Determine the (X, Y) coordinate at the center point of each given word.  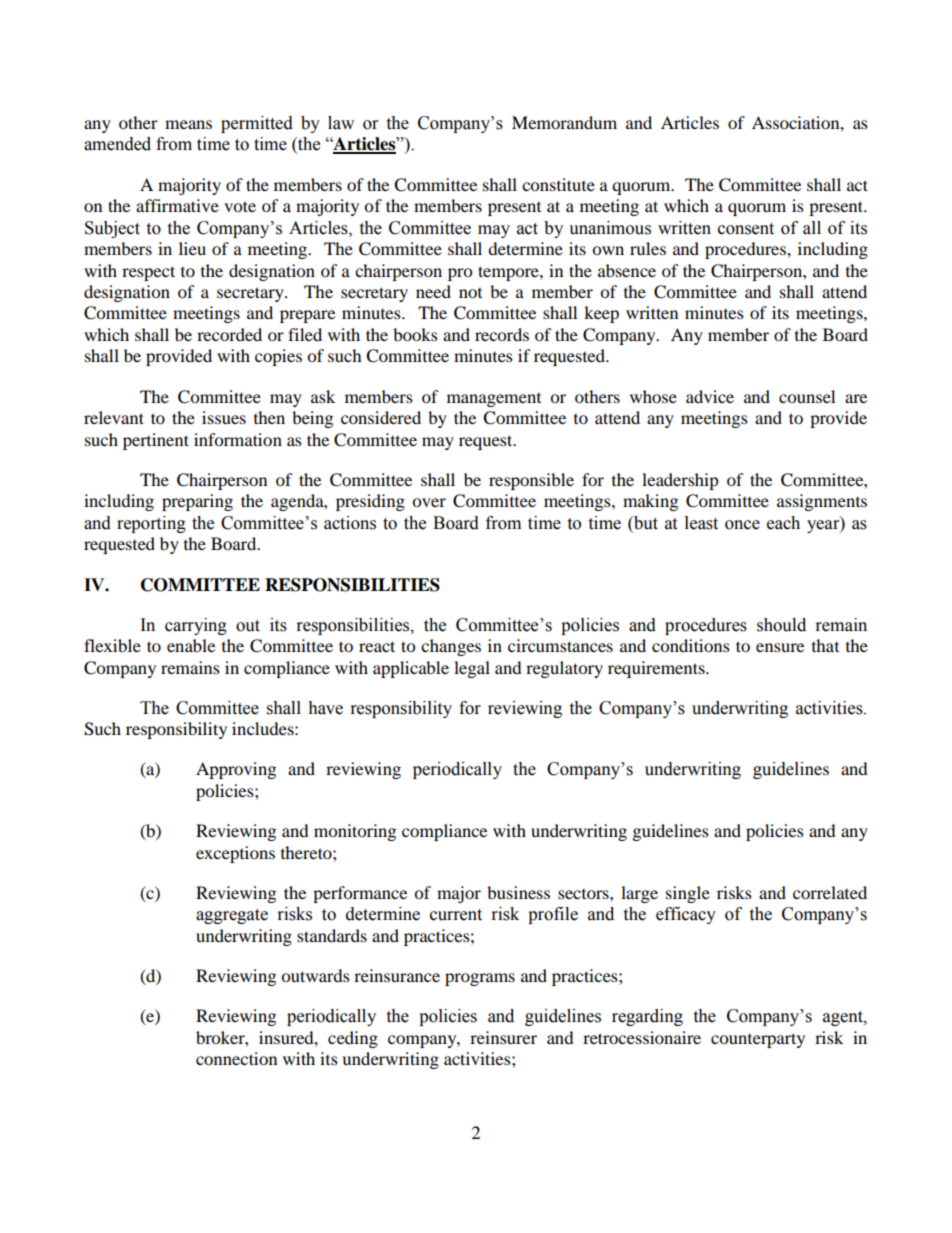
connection (236, 1058)
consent (746, 229)
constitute (558, 184)
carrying (196, 626)
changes (451, 647)
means (188, 124)
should (781, 625)
